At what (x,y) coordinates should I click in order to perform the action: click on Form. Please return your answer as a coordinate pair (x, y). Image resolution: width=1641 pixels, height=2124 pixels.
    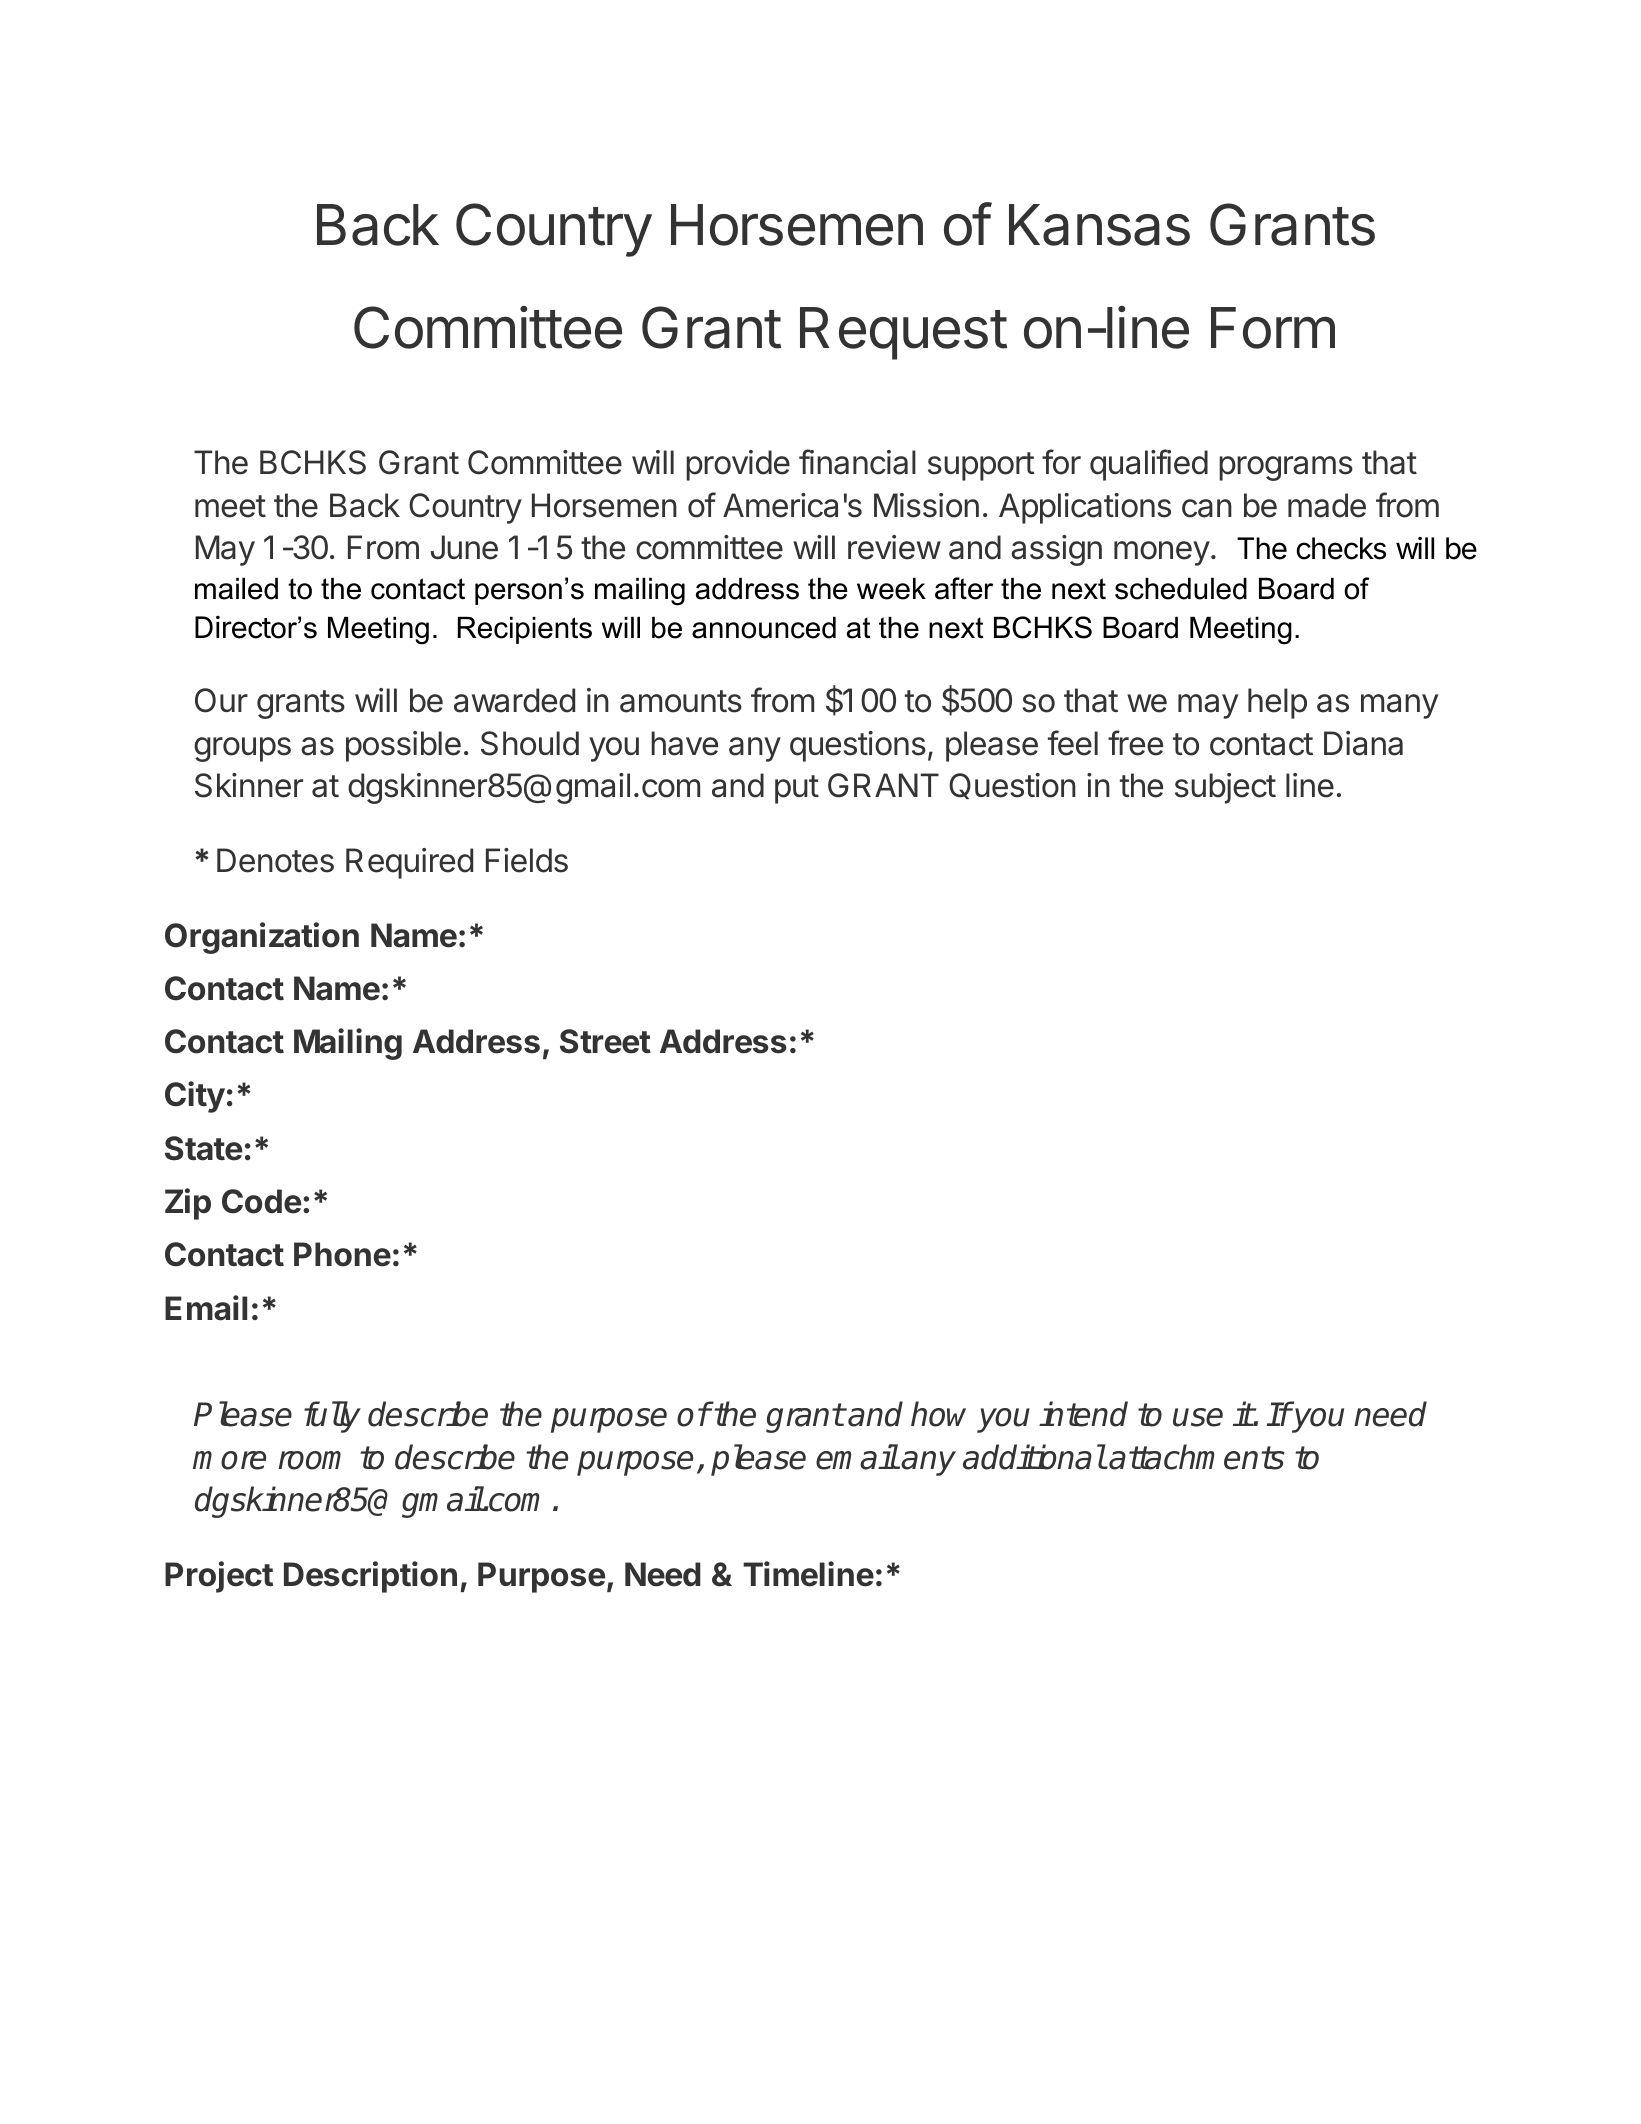
    Looking at the image, I should click on (1273, 328).
